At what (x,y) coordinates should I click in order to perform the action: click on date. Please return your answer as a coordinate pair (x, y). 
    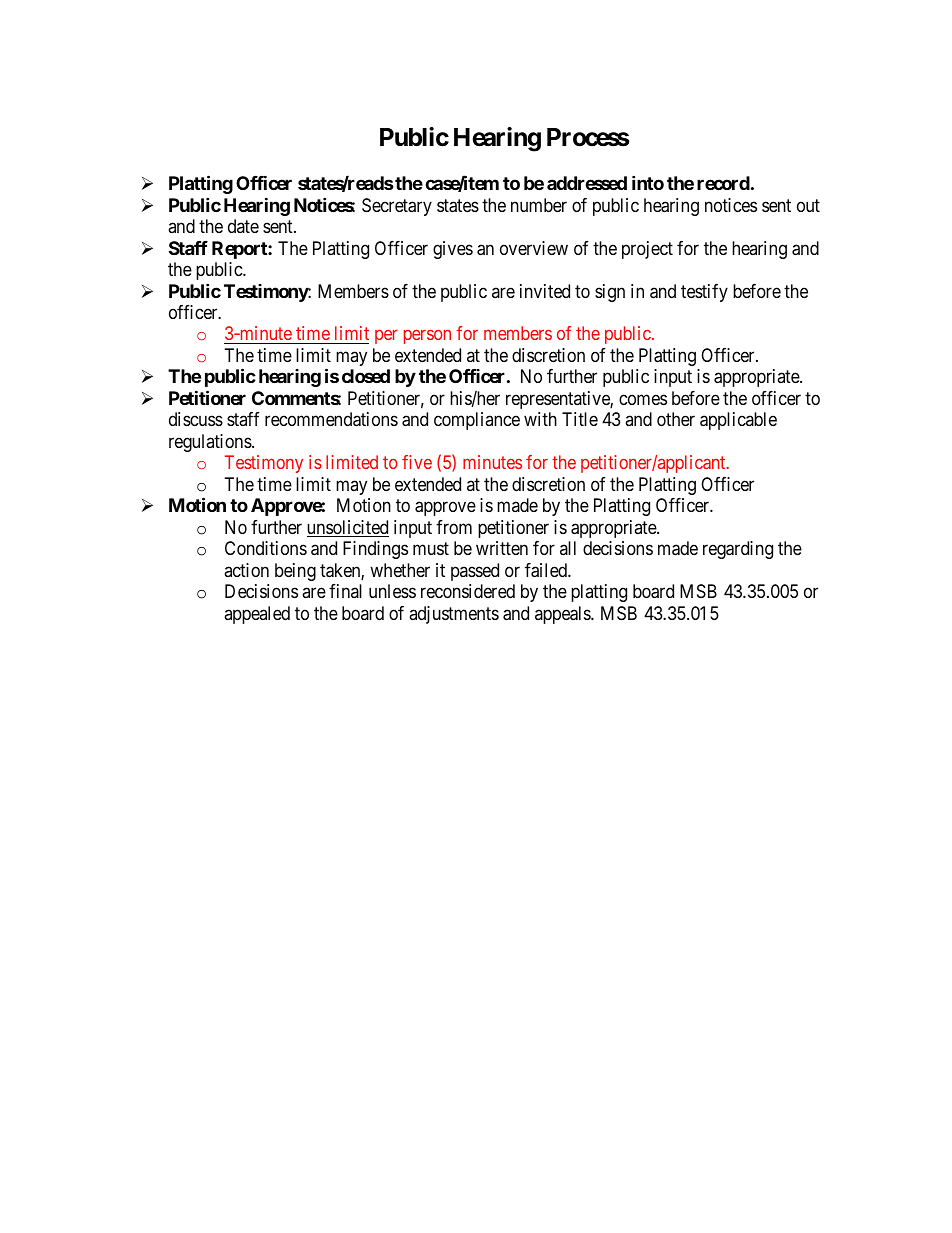
    Looking at the image, I should click on (243, 226).
